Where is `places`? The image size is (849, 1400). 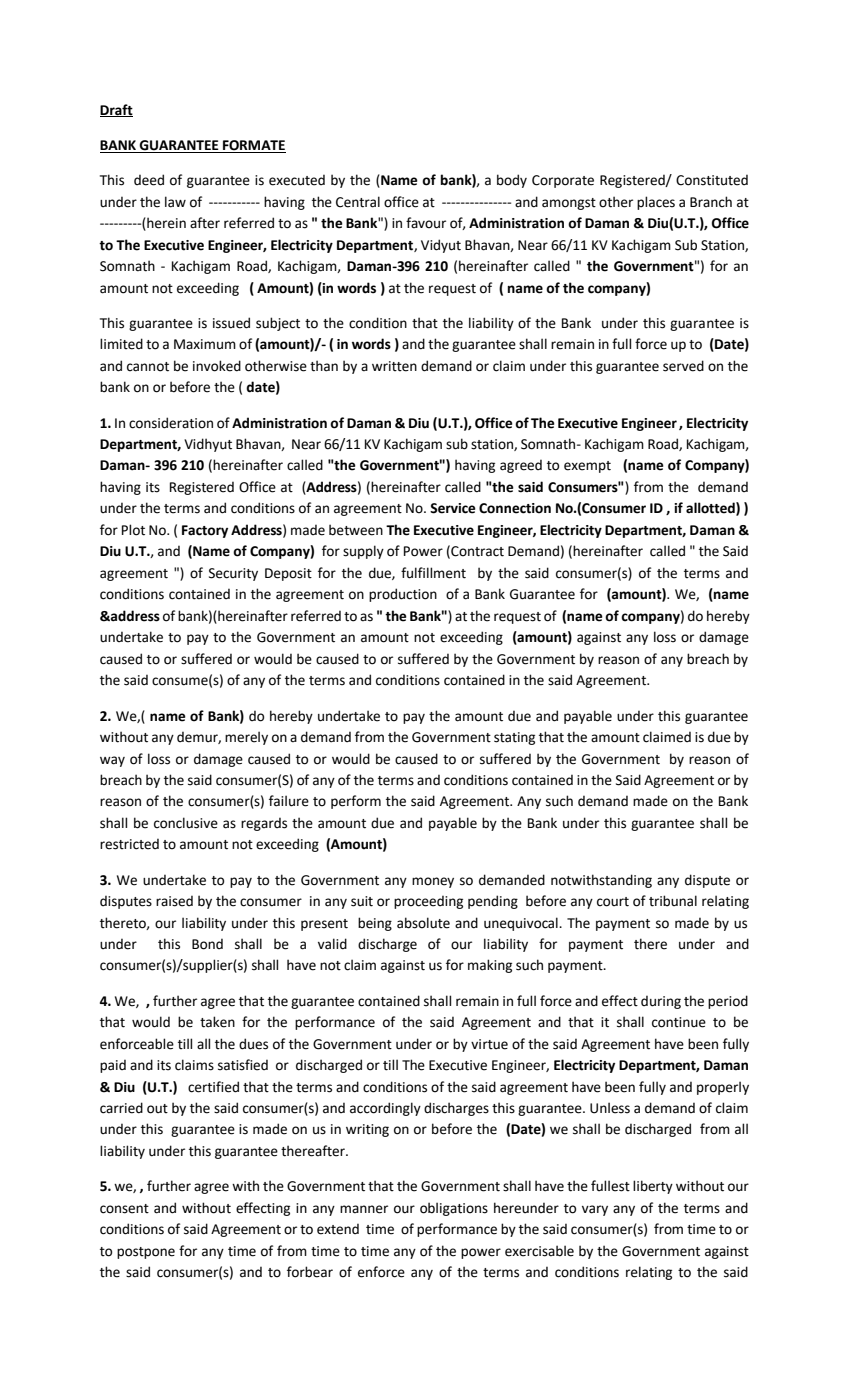
places is located at coordinates (656, 203).
